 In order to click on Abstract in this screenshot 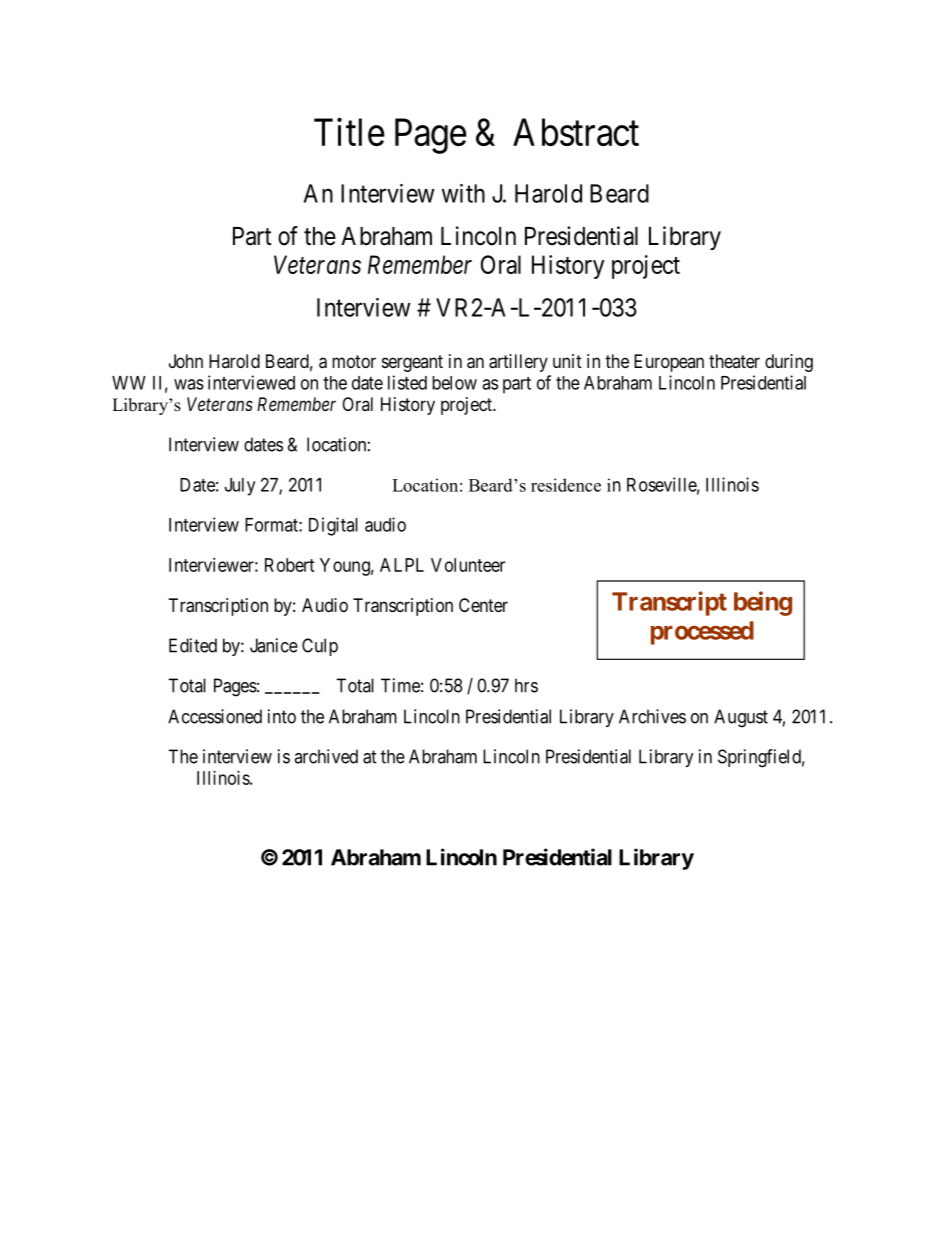, I will do `click(576, 132)`.
